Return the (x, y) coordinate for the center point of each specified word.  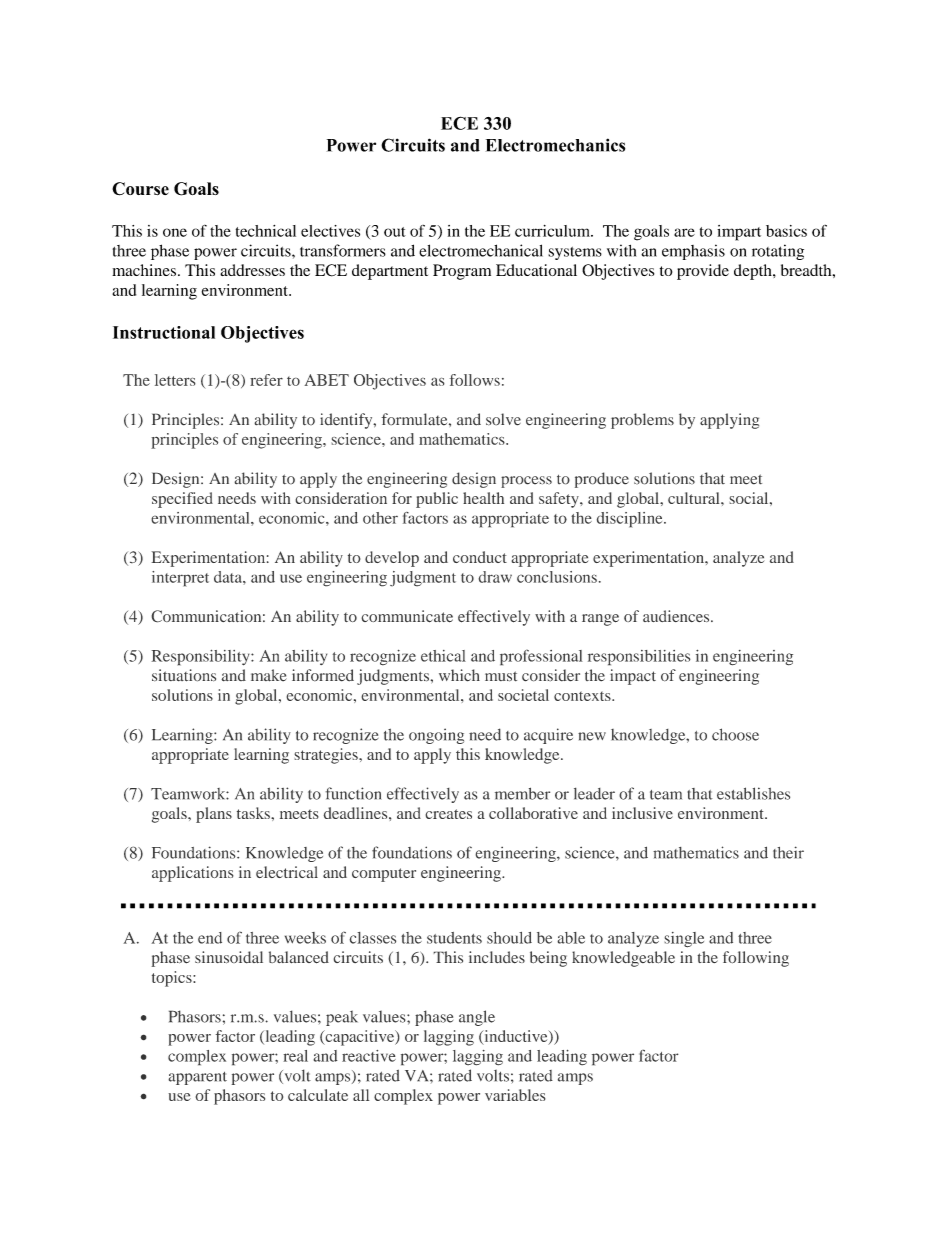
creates (448, 814)
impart (739, 233)
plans (214, 815)
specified (182, 500)
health (483, 498)
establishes (753, 793)
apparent (197, 1078)
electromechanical (481, 250)
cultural (695, 498)
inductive (516, 1037)
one (175, 232)
